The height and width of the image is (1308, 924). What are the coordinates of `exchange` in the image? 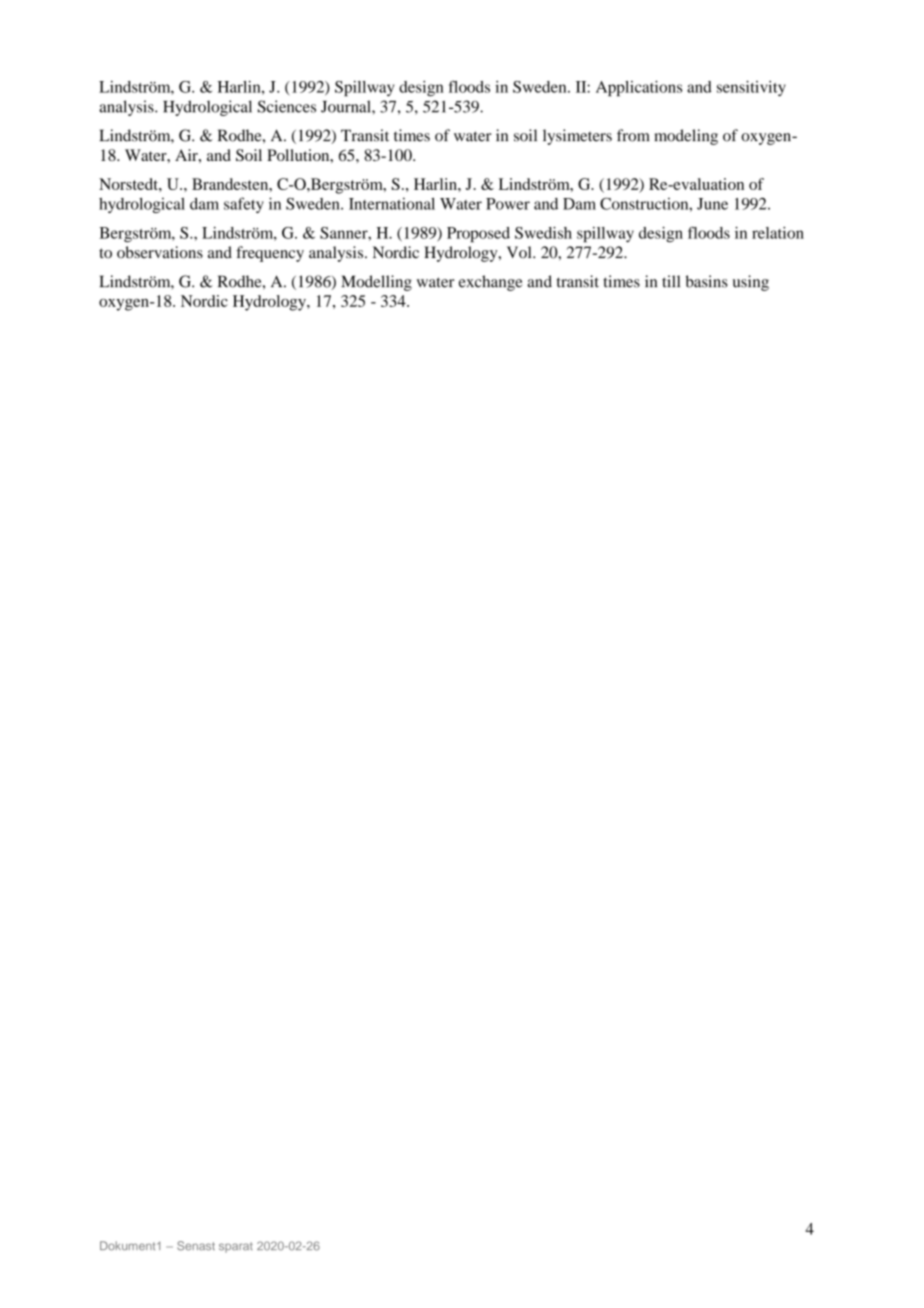 It's located at (491, 283).
